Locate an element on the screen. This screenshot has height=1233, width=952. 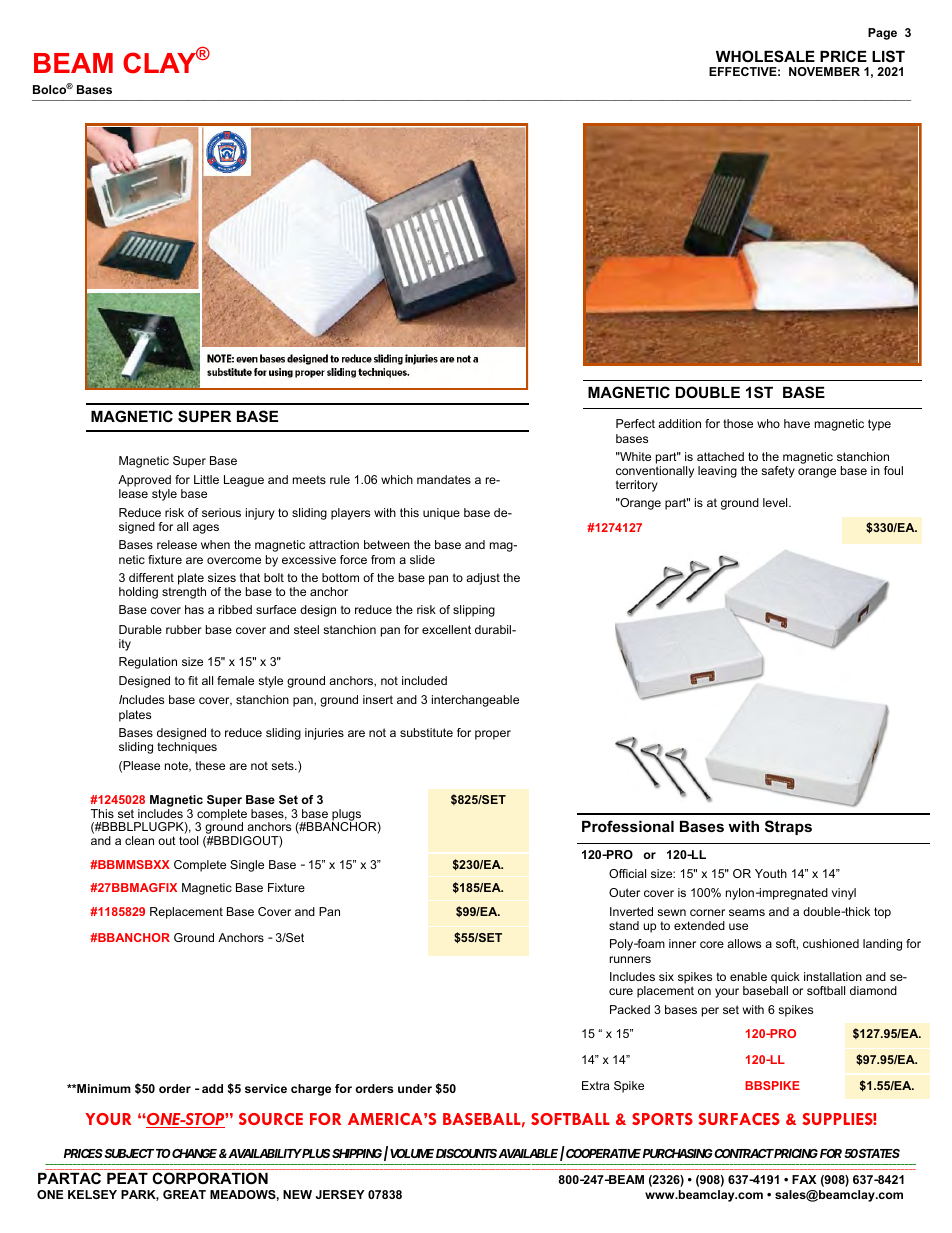
under is located at coordinates (415, 1088).
